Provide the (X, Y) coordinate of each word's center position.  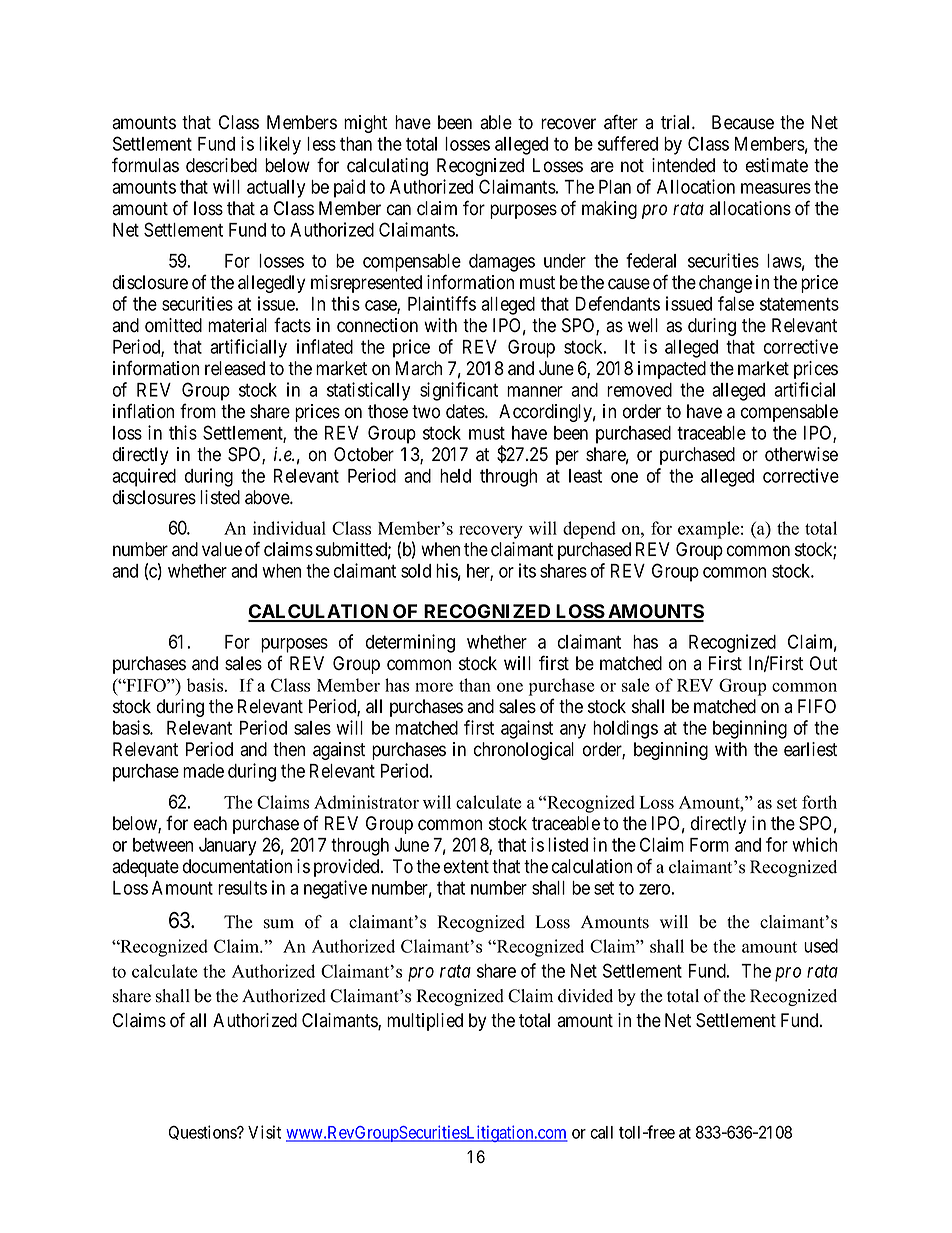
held (455, 476)
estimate (777, 165)
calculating (387, 167)
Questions (203, 1132)
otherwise (801, 454)
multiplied (425, 1022)
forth (819, 802)
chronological (524, 751)
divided (585, 996)
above (268, 497)
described (221, 165)
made (203, 771)
